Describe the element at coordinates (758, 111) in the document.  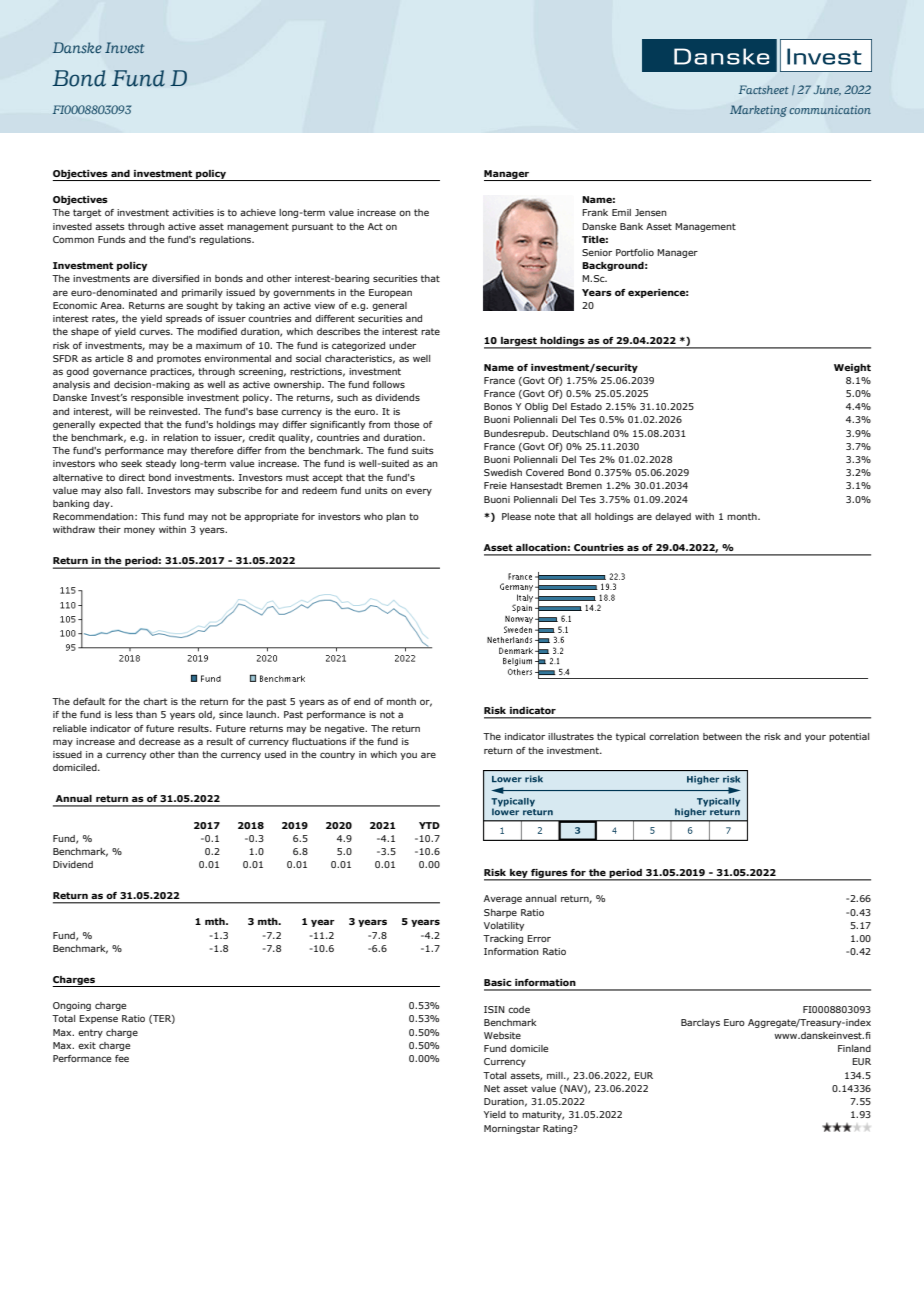
I see `Marketing` at that location.
